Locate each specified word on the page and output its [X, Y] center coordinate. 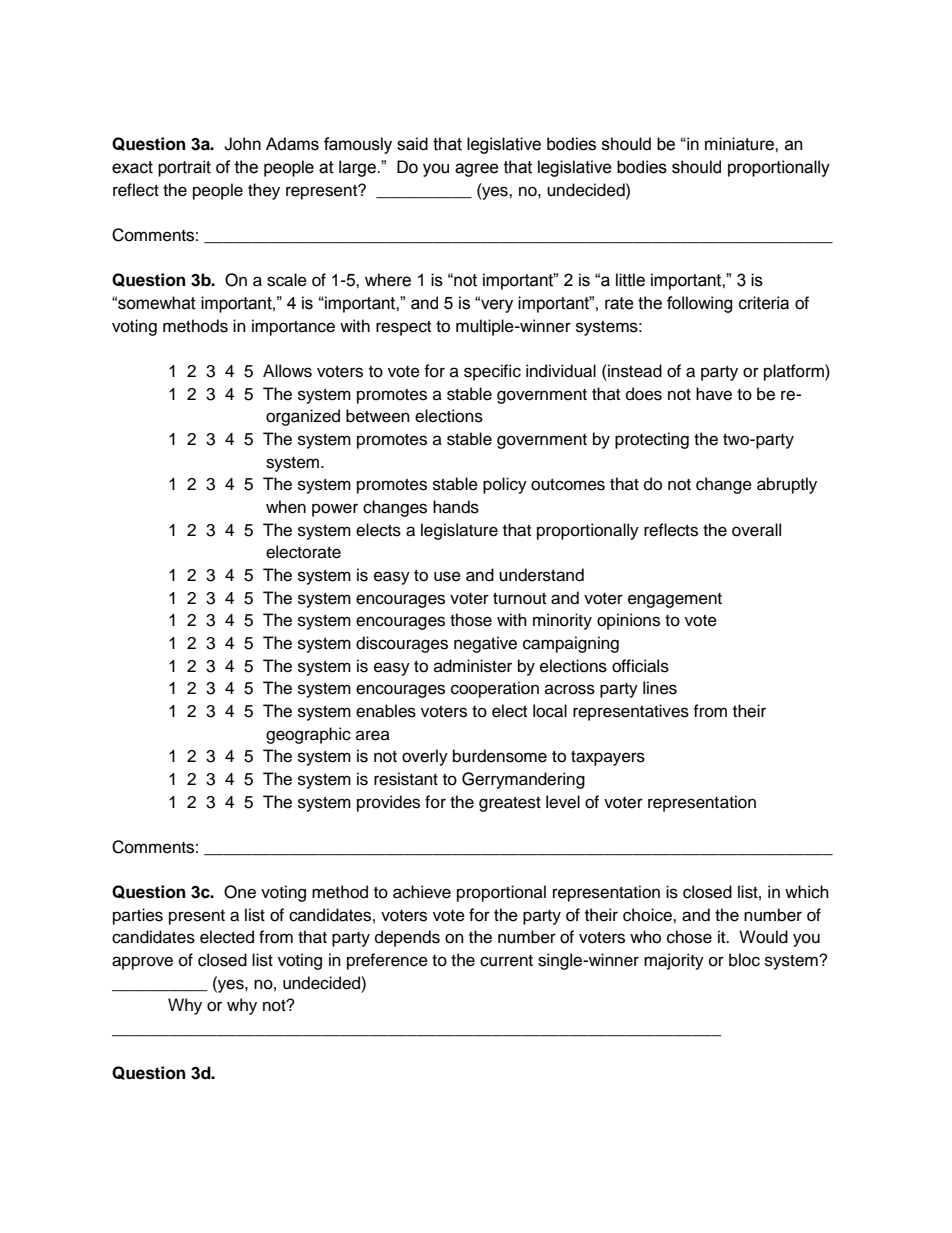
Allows [287, 371]
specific [492, 372]
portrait [184, 168]
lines [660, 688]
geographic [308, 735]
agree [477, 170]
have [714, 394]
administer [473, 666]
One [240, 892]
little [630, 280]
